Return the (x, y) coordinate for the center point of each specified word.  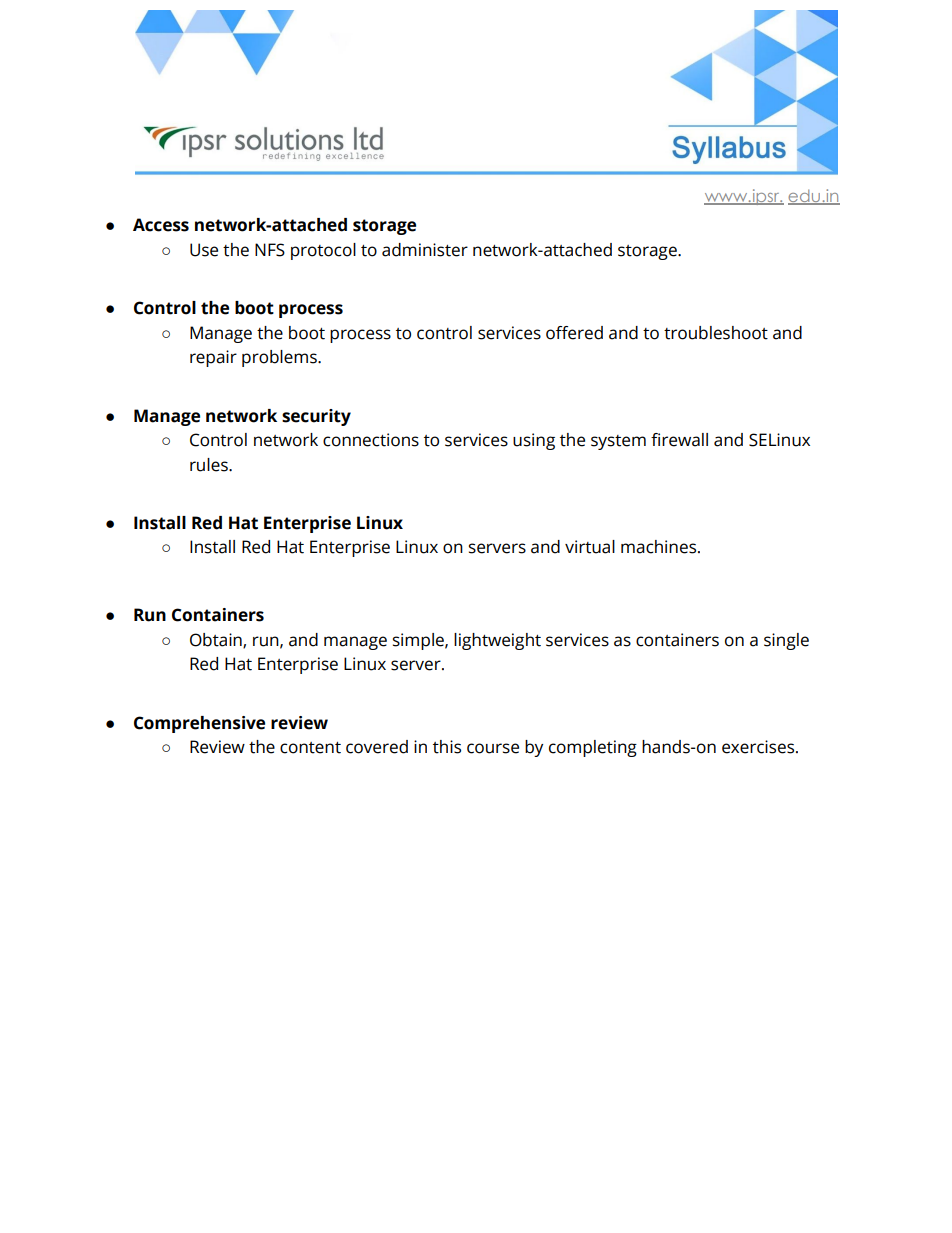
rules (210, 465)
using (534, 441)
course (493, 748)
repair (213, 358)
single (786, 641)
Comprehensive (199, 724)
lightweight (497, 641)
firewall (679, 440)
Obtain (217, 640)
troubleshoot (716, 333)
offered (574, 333)
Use (204, 250)
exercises (759, 747)
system (618, 442)
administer (425, 250)
